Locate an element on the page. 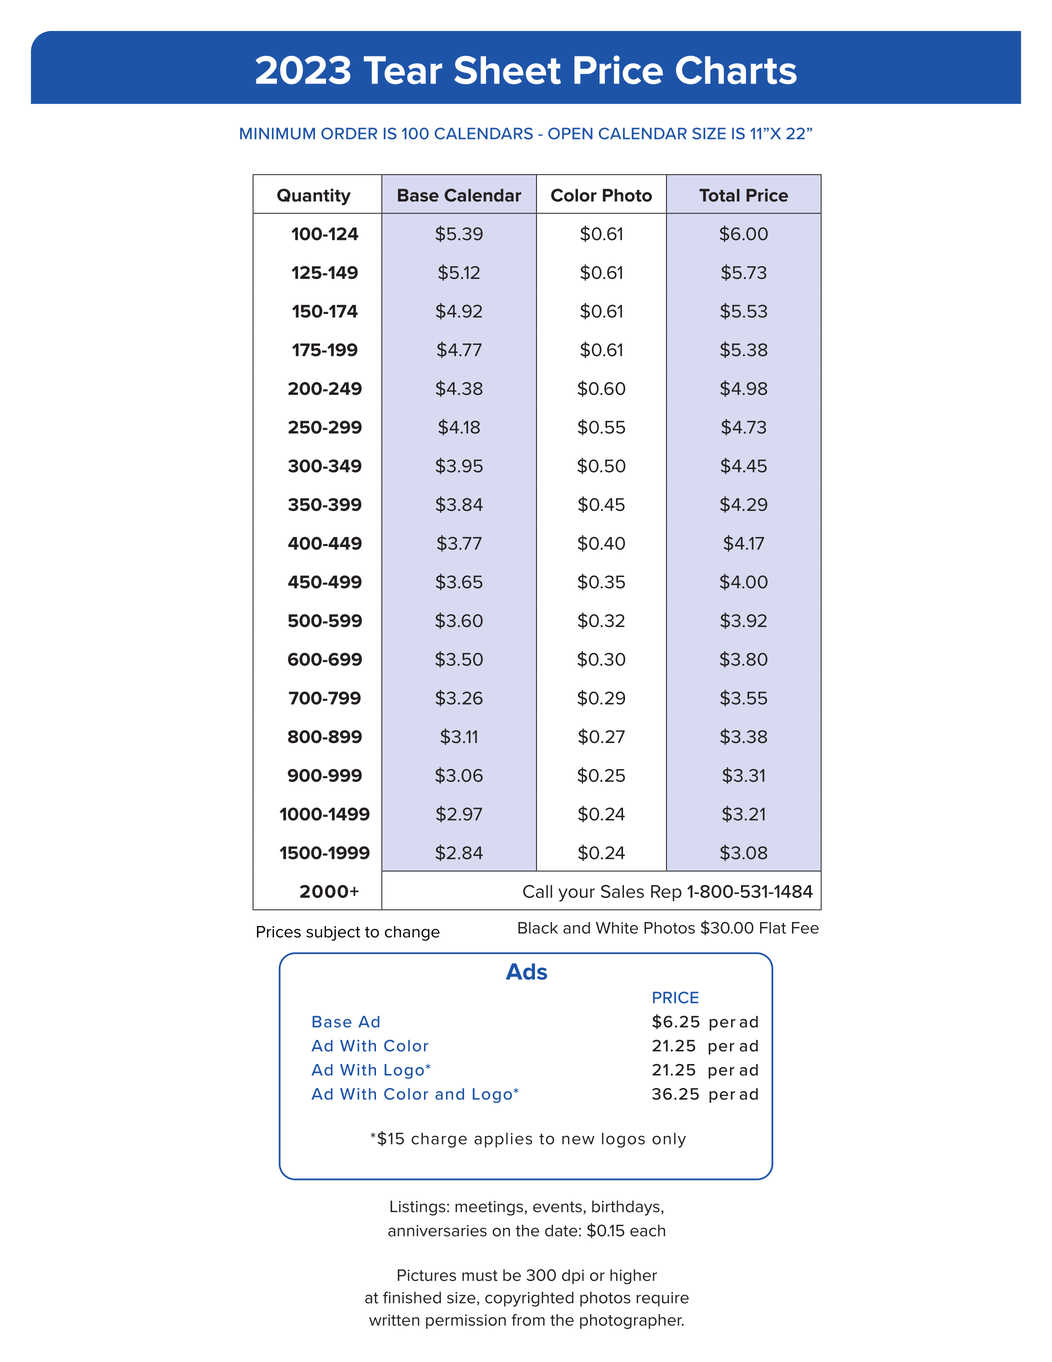 The width and height of the document is (1052, 1362). ORDER is located at coordinates (349, 133).
